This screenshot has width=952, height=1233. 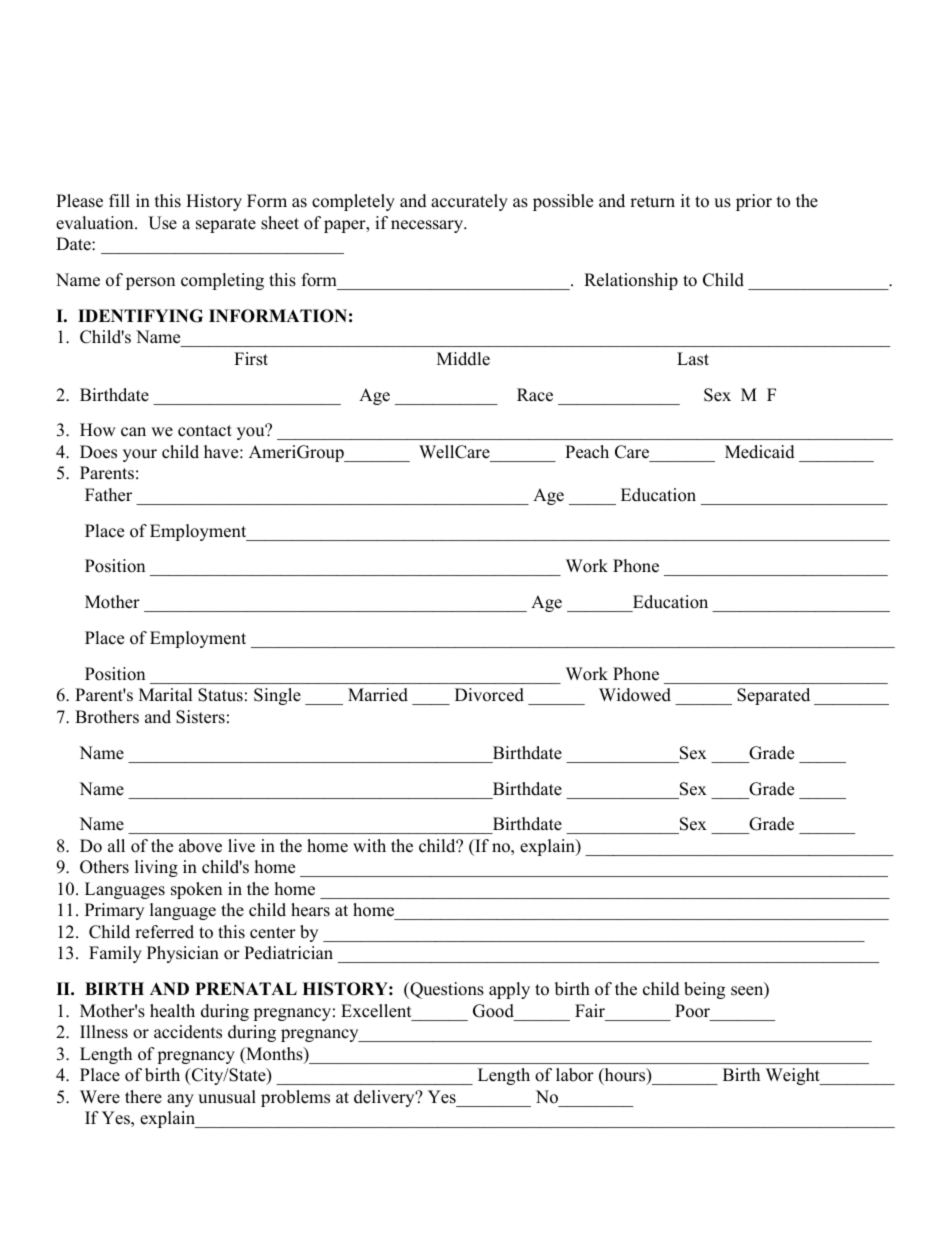 What do you see at coordinates (652, 202) in the screenshot?
I see `return` at bounding box center [652, 202].
